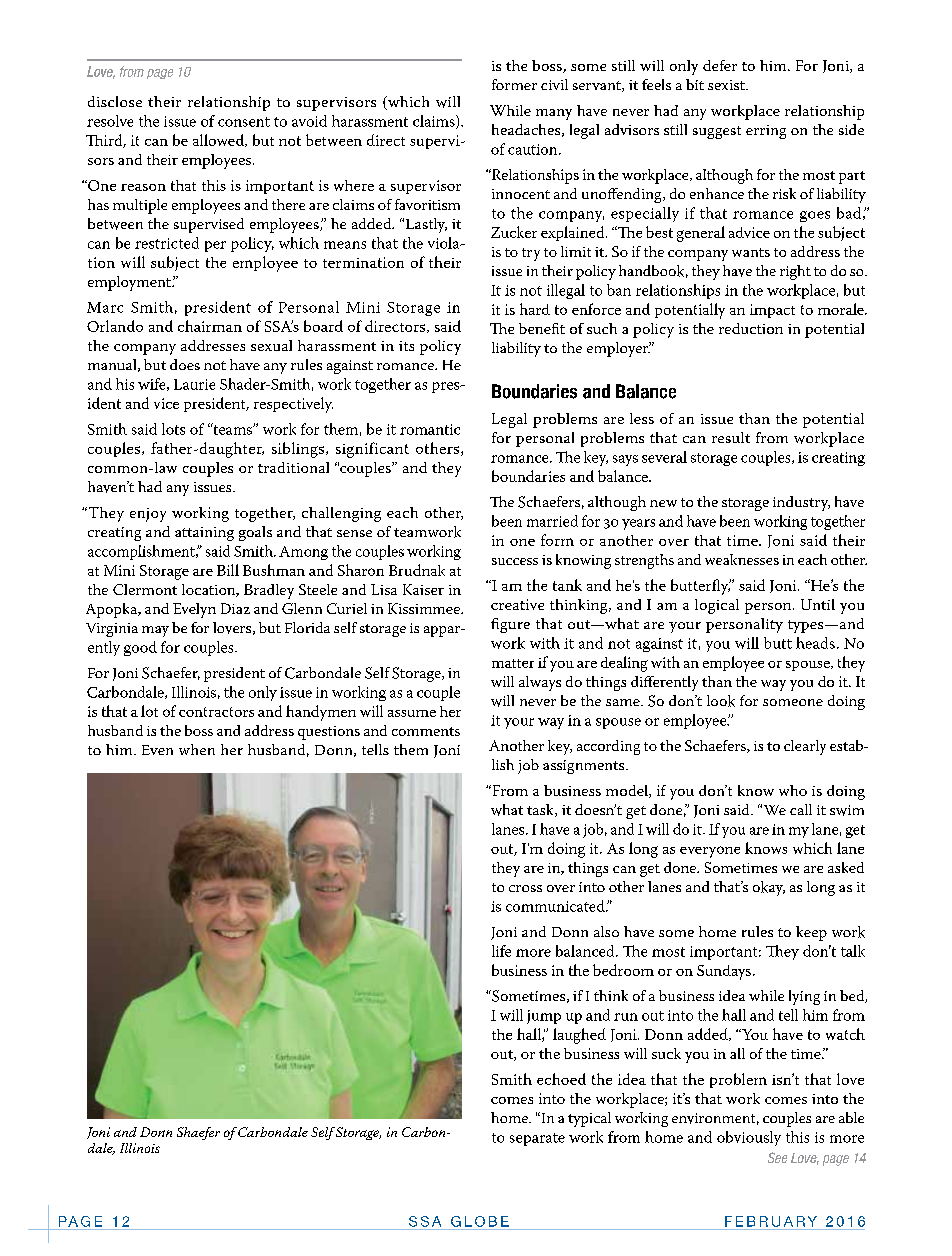 This screenshot has width=952, height=1256. I want to click on separate, so click(537, 1139).
